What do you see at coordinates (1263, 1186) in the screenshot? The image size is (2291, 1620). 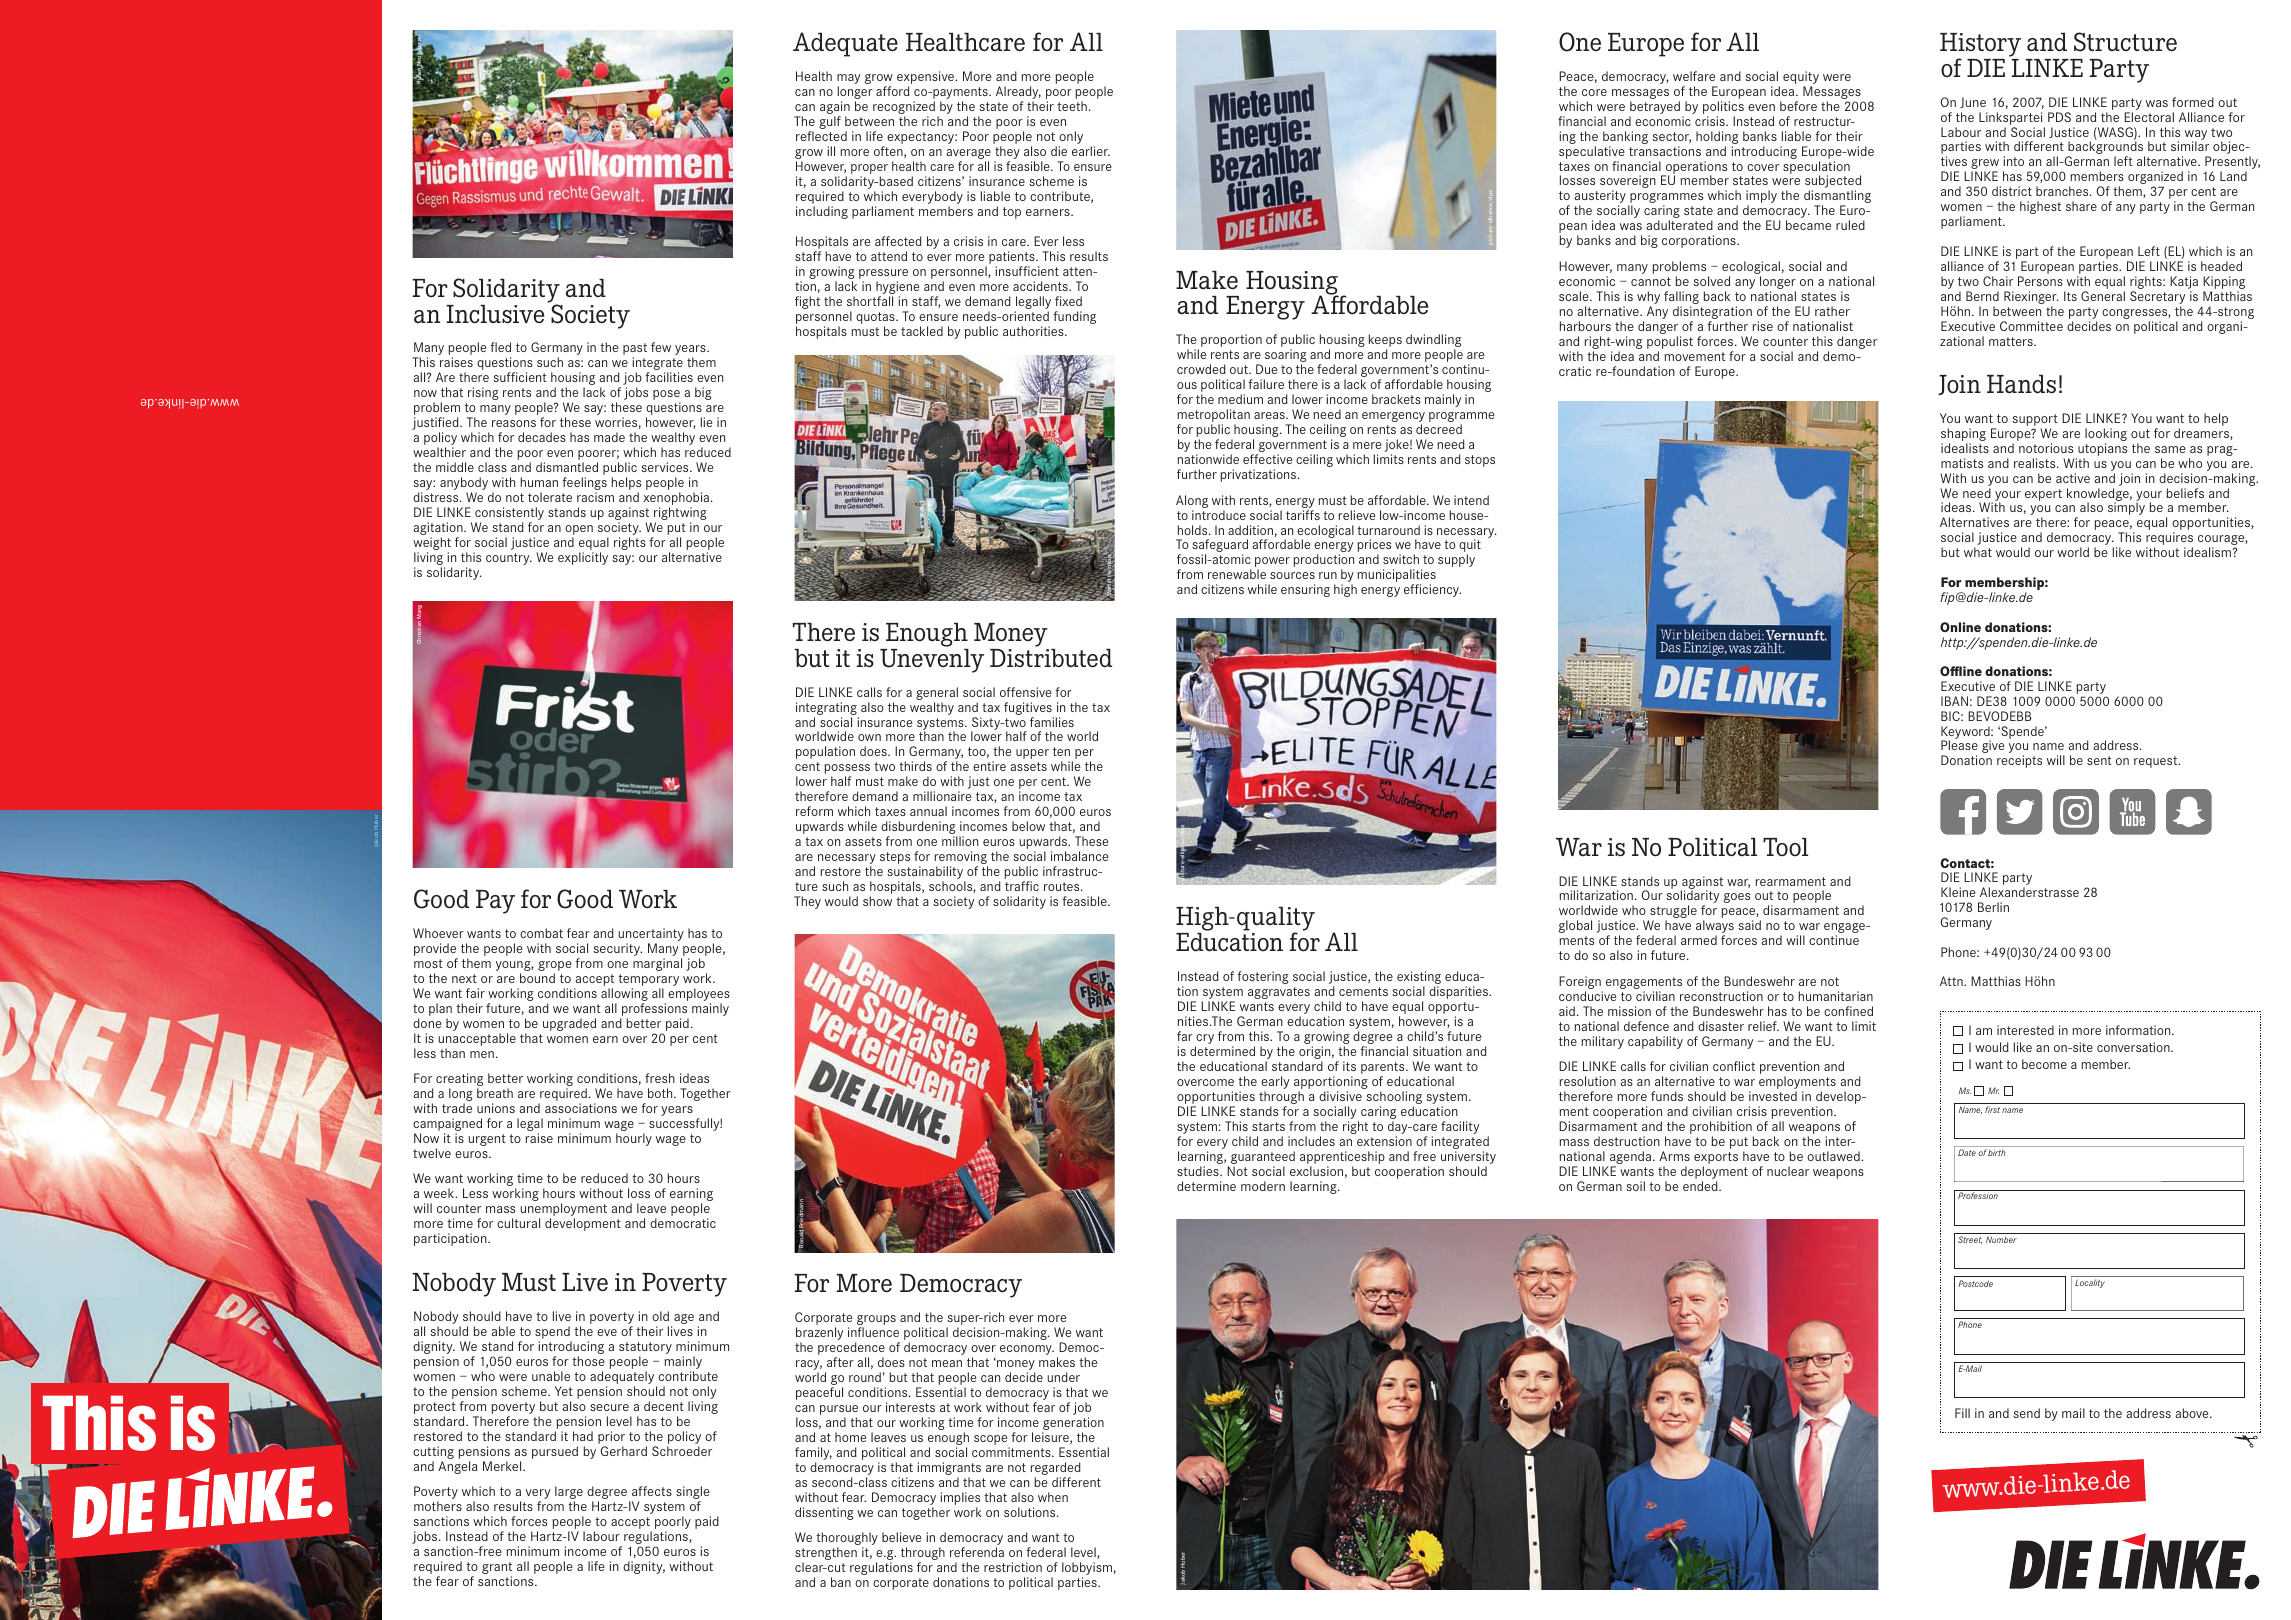 I see `modern` at bounding box center [1263, 1186].
